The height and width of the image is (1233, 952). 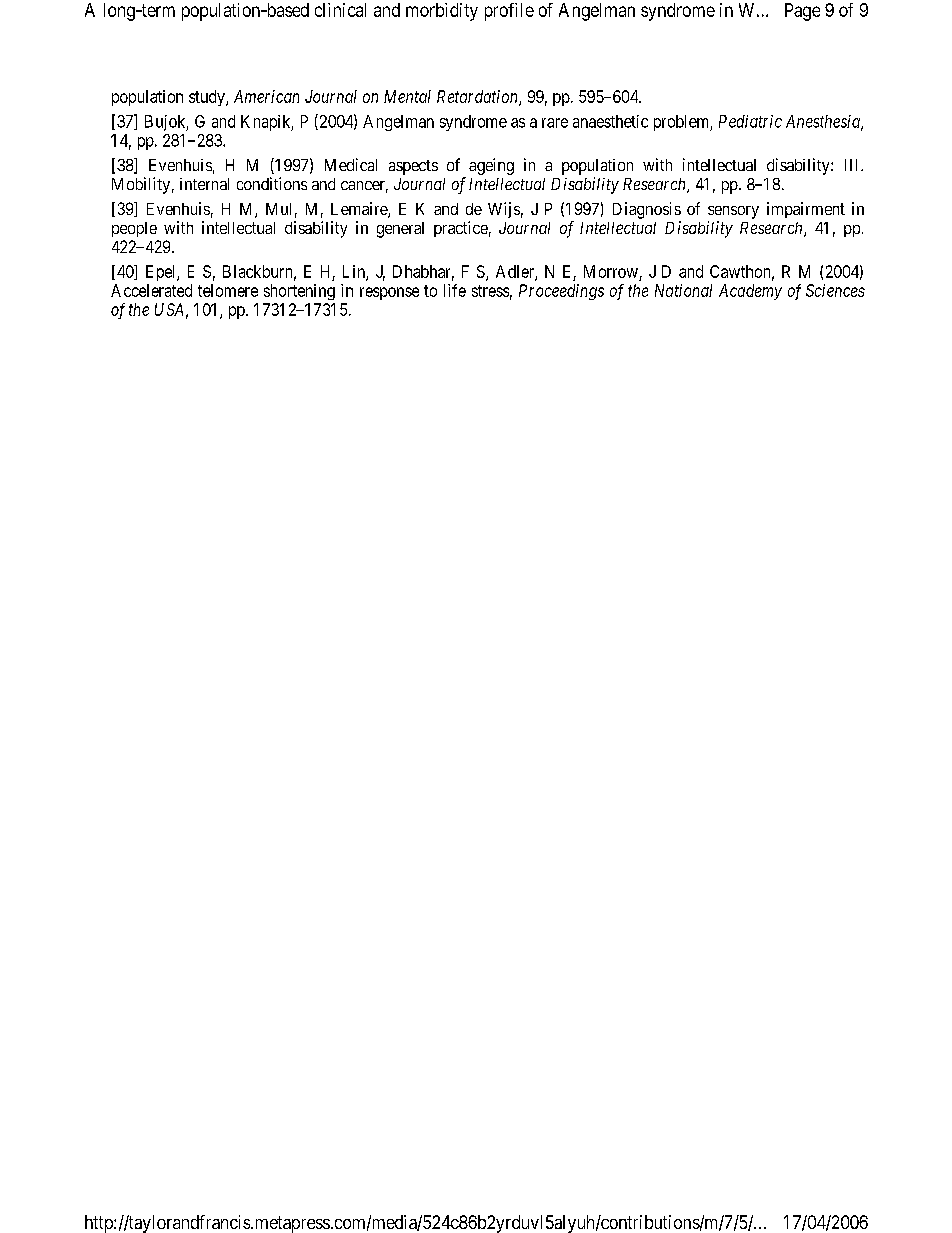 What do you see at coordinates (351, 164) in the image?
I see `Medical` at bounding box center [351, 164].
